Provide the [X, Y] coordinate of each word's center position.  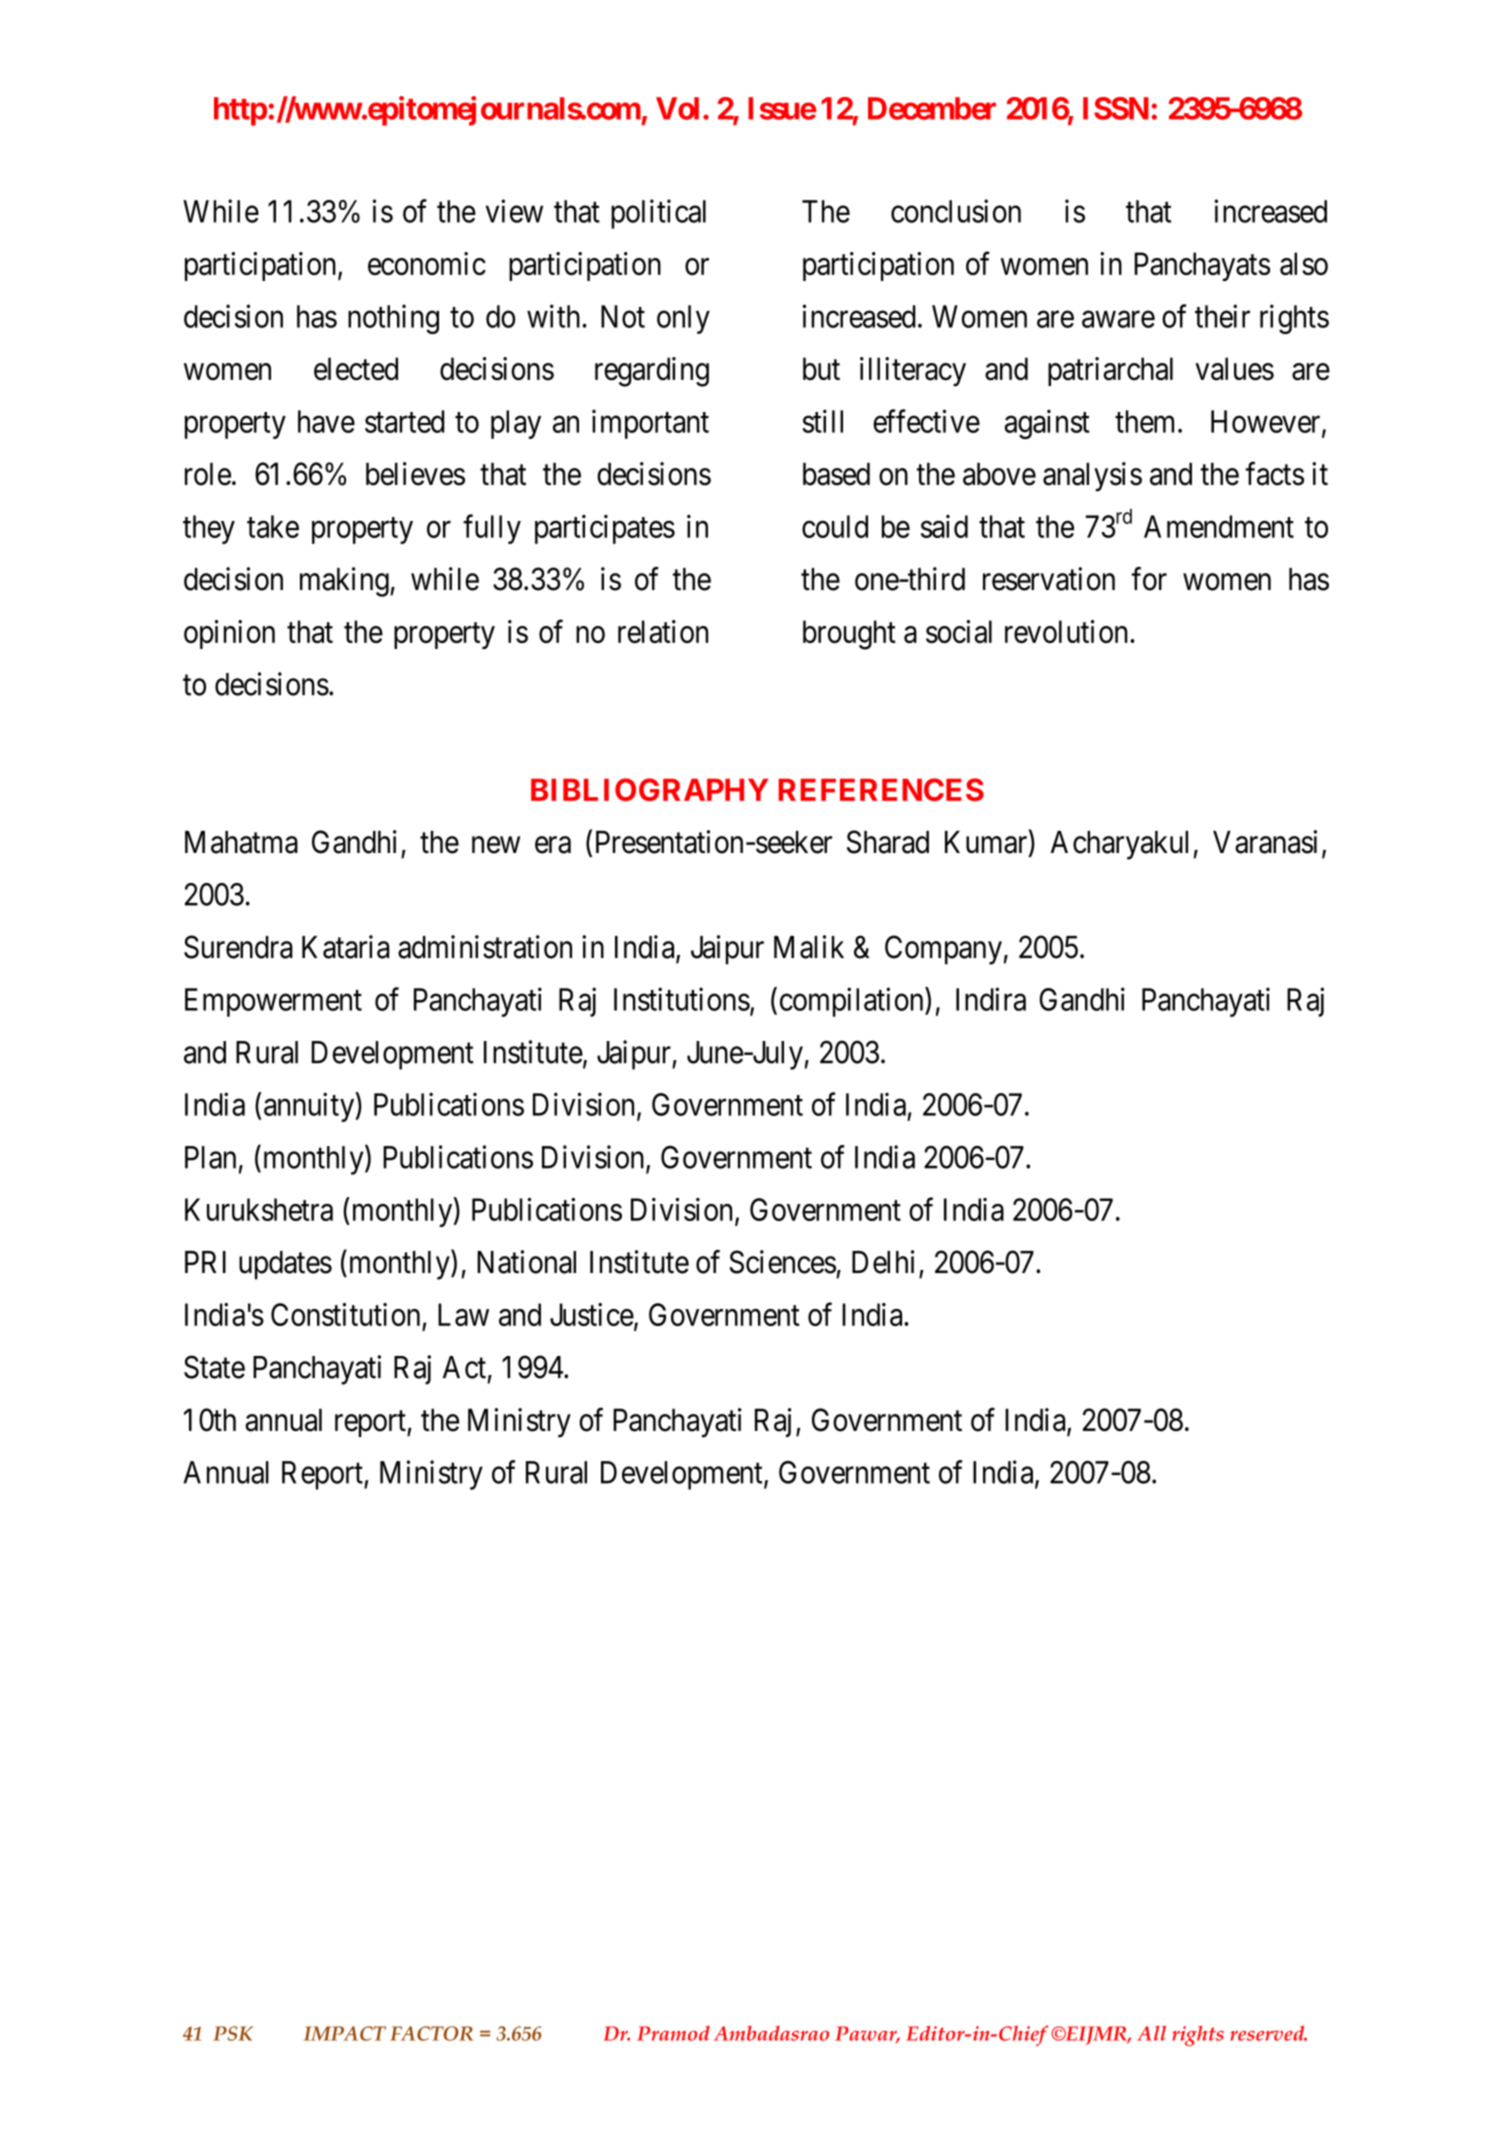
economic [427, 263]
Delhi [883, 1262]
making [345, 582]
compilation [853, 1002]
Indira [991, 999]
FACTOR [431, 2033]
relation [663, 631]
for [1149, 579]
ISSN [1116, 108]
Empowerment [273, 1002]
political [658, 214]
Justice [592, 1314]
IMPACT [344, 2033]
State [214, 1367]
